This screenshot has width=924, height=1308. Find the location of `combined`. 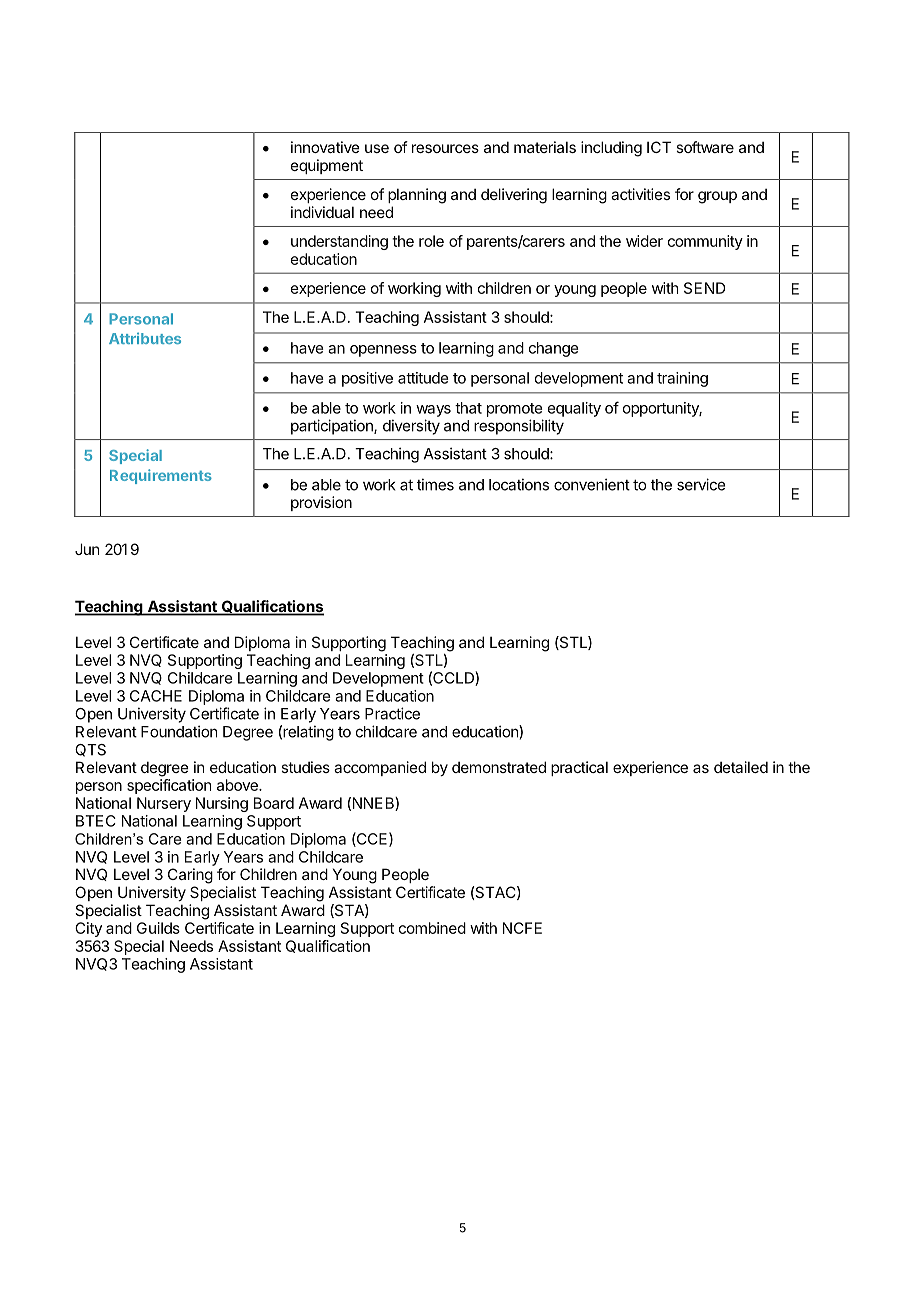

combined is located at coordinates (432, 928).
